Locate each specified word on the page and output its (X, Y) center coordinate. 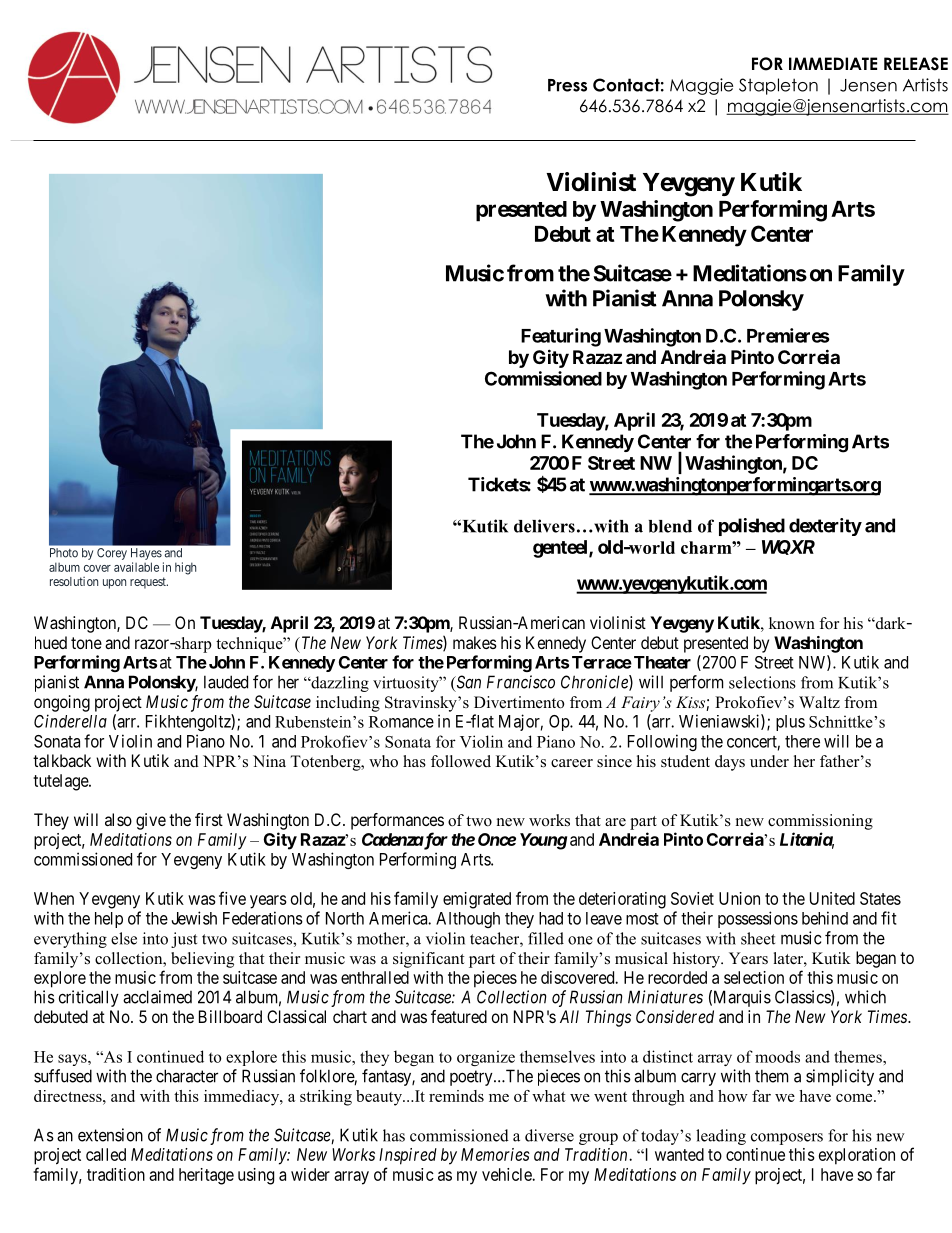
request (149, 583)
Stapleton (778, 86)
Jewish (194, 918)
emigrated (477, 900)
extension (110, 1135)
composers (787, 1139)
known (792, 623)
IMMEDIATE (833, 63)
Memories (495, 1154)
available (136, 567)
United (832, 898)
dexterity (825, 527)
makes (475, 642)
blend (670, 526)
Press (567, 85)
